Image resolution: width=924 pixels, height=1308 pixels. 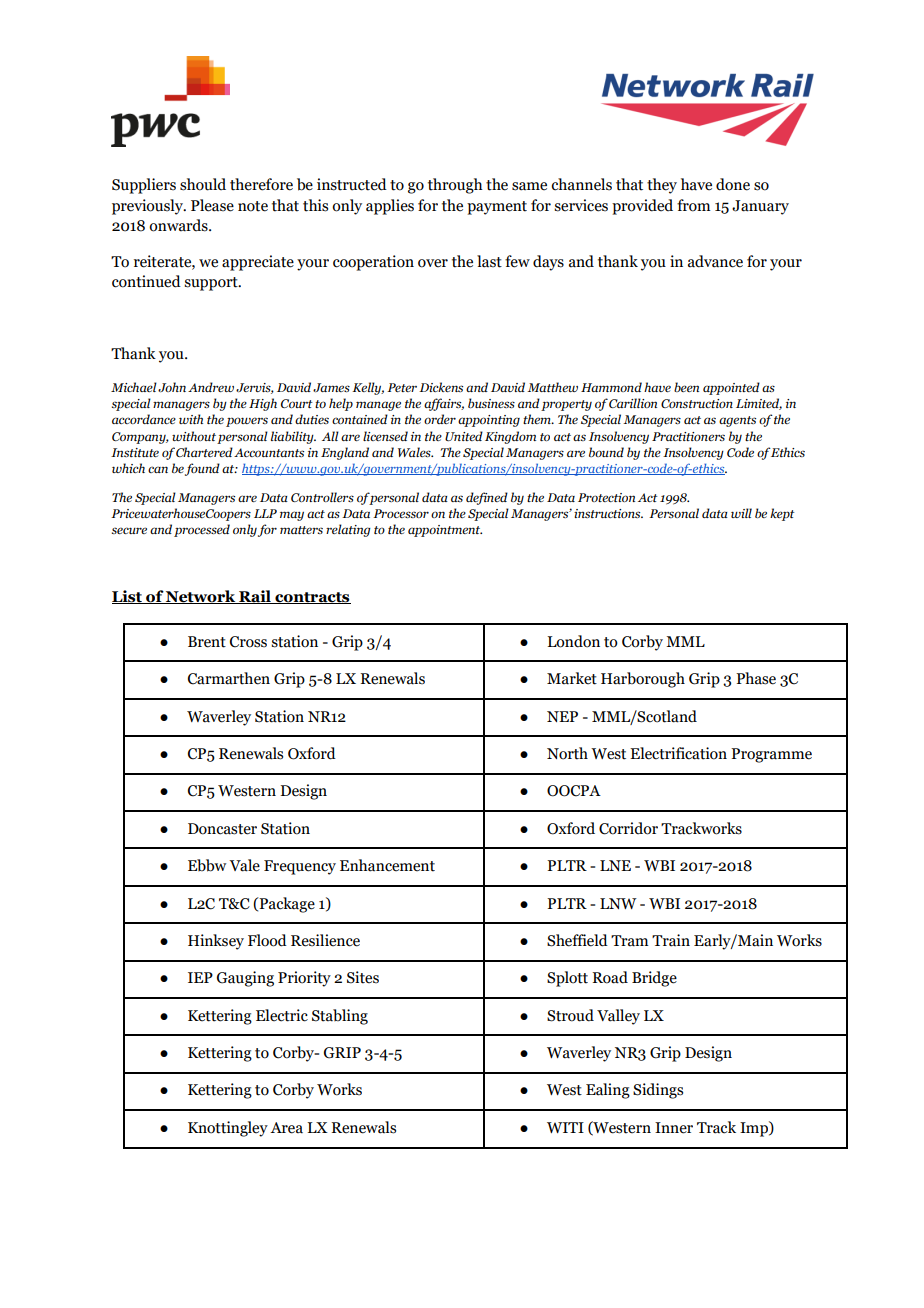 I want to click on Sidings, so click(x=658, y=1091).
